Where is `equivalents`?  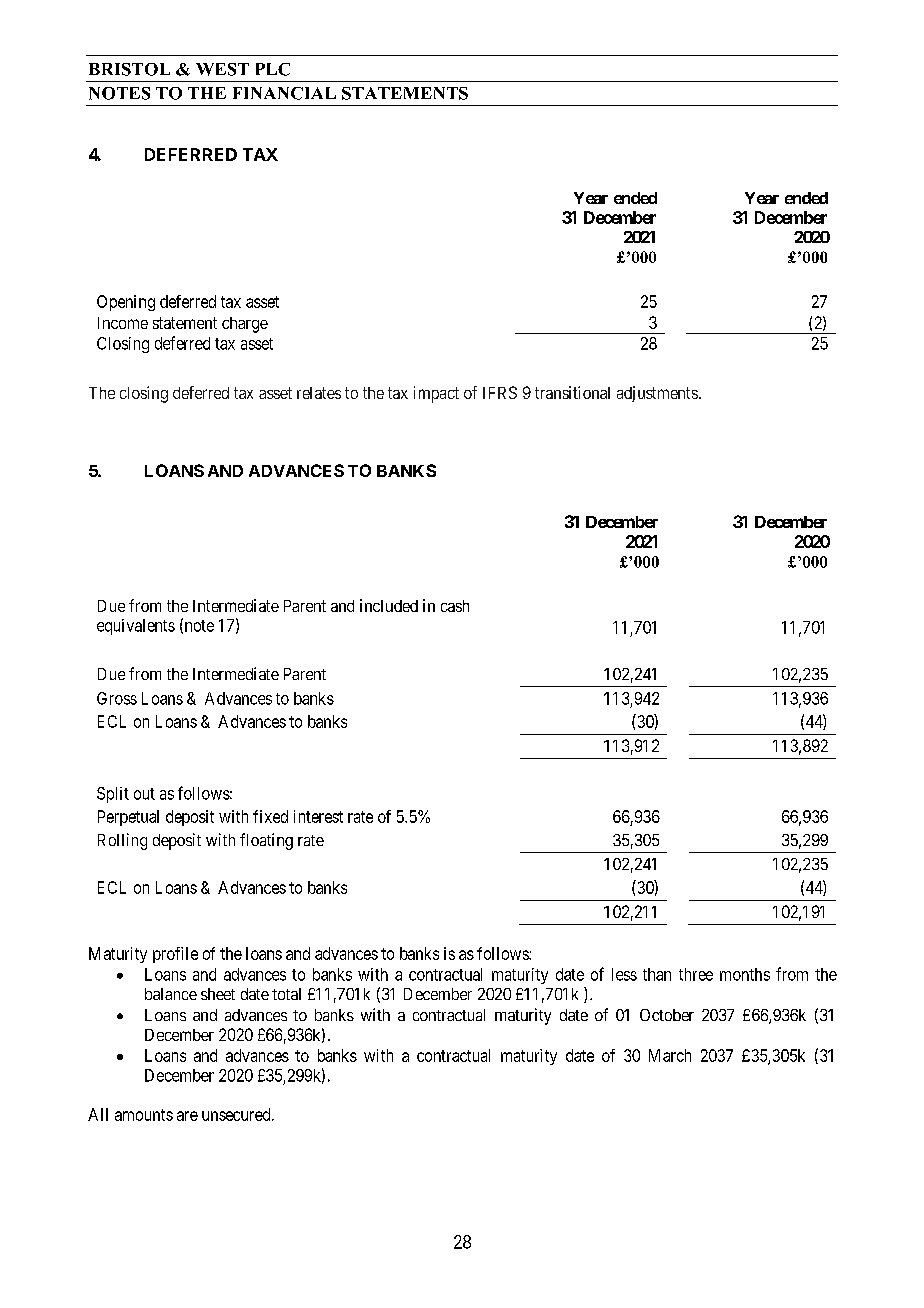 equivalents is located at coordinates (136, 627).
